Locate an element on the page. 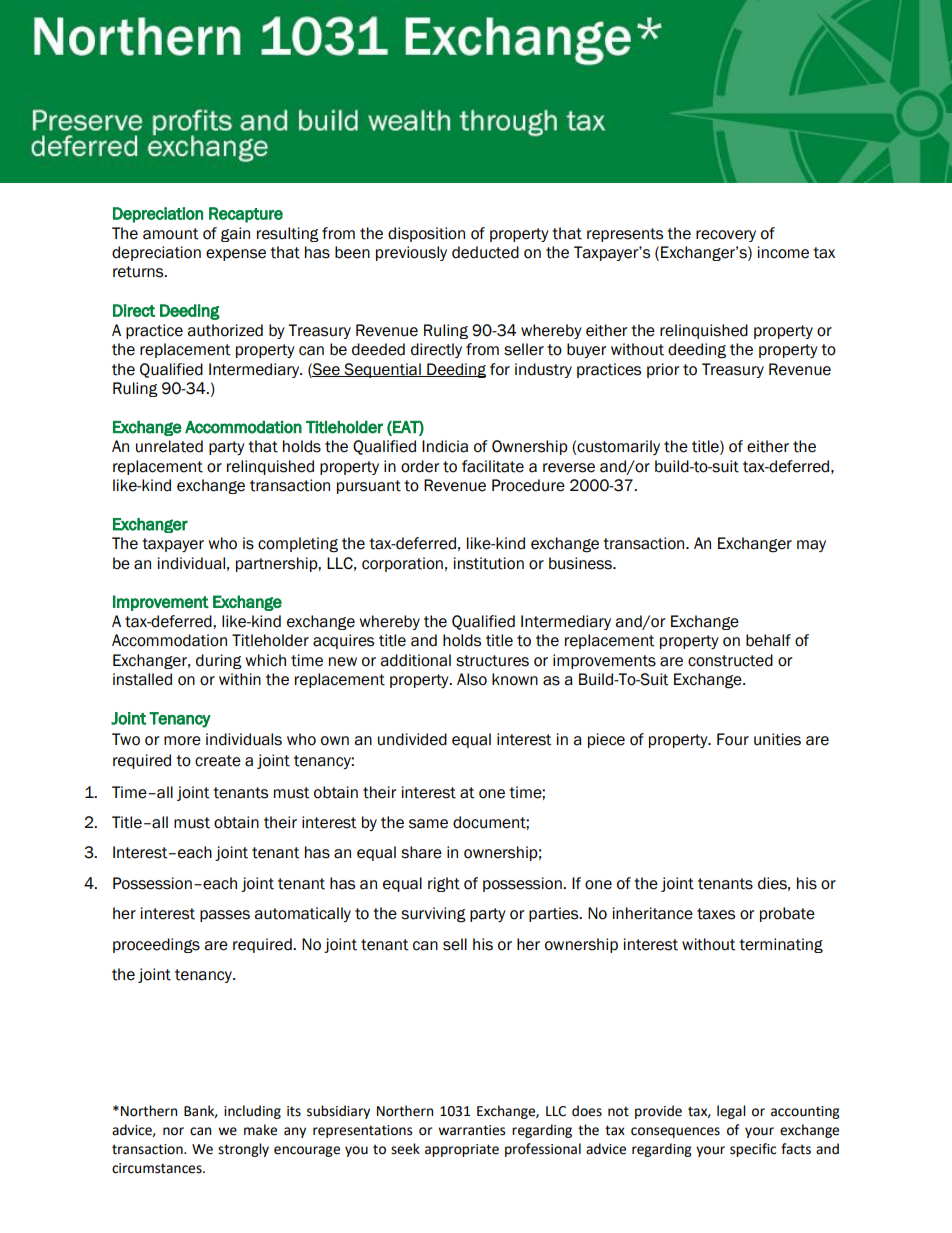 This page has height=1233, width=952. deducted is located at coordinates (485, 252).
